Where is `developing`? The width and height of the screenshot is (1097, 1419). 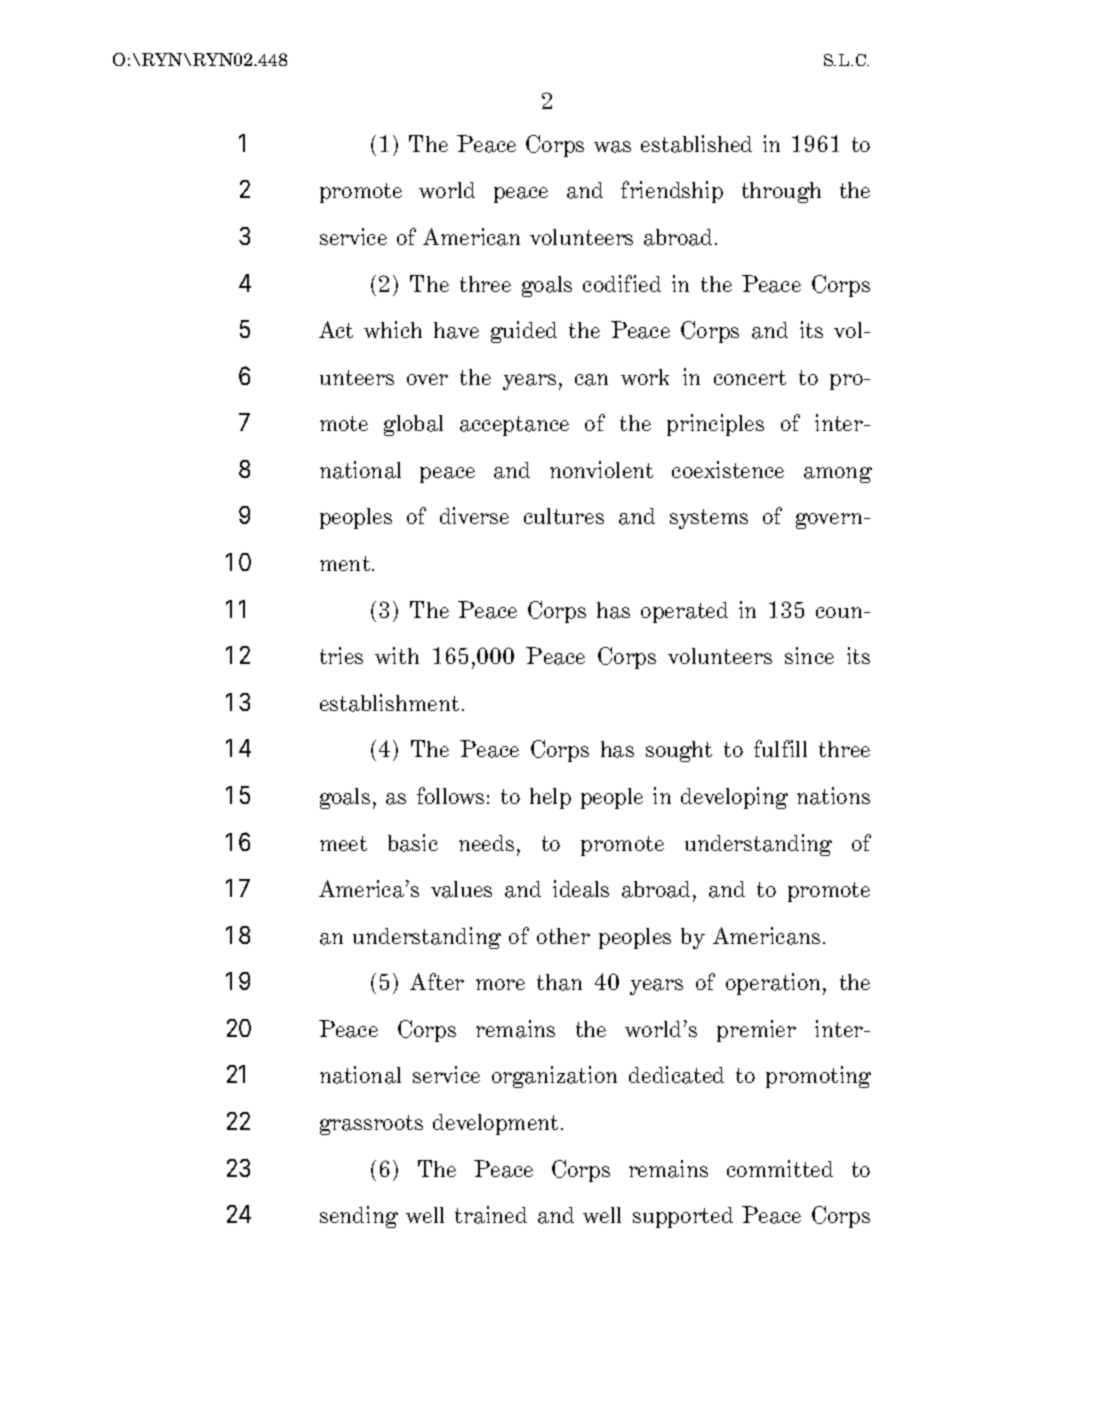
developing is located at coordinates (734, 798).
